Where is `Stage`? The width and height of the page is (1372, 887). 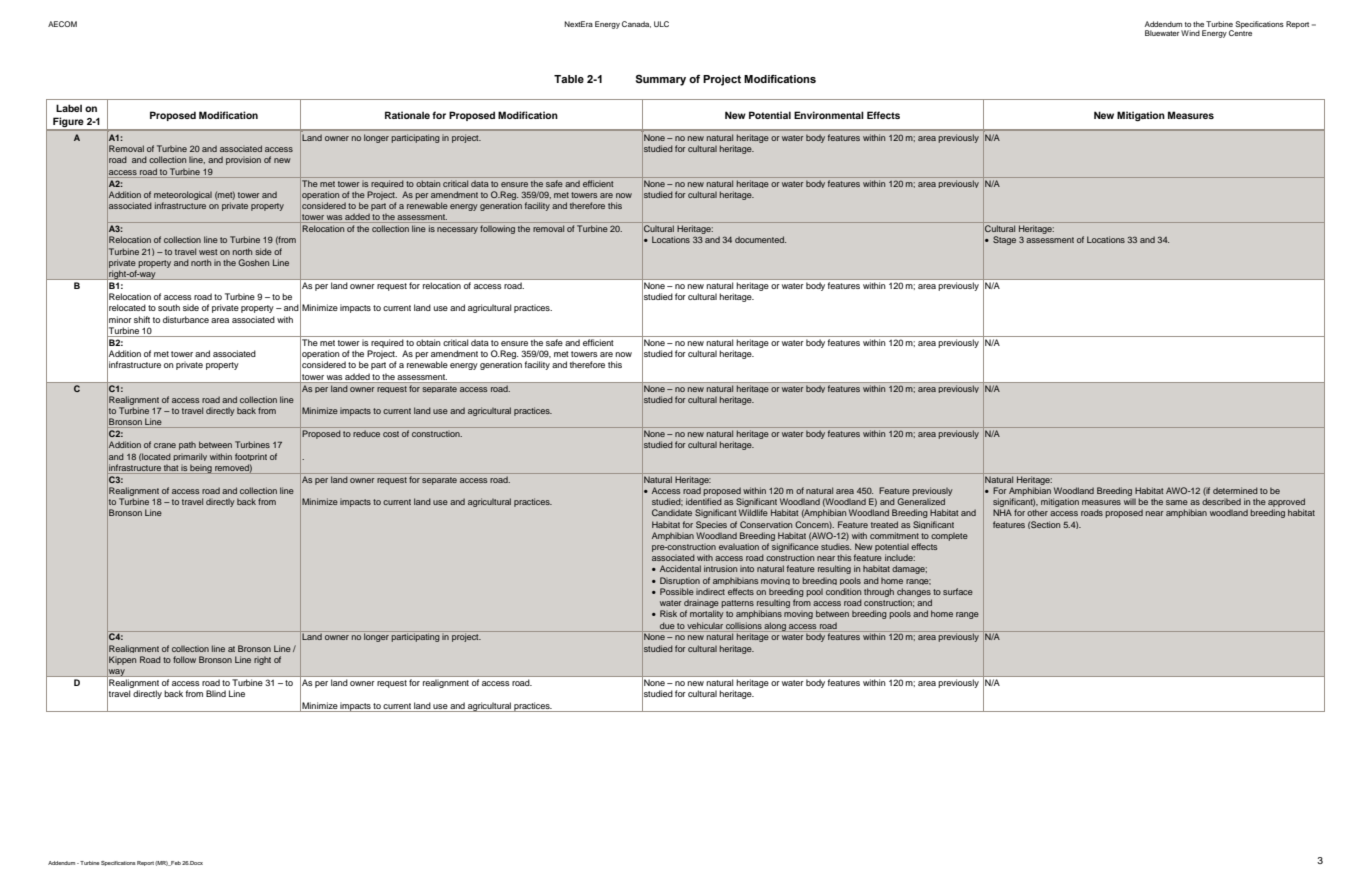 Stage is located at coordinates (1004, 240).
